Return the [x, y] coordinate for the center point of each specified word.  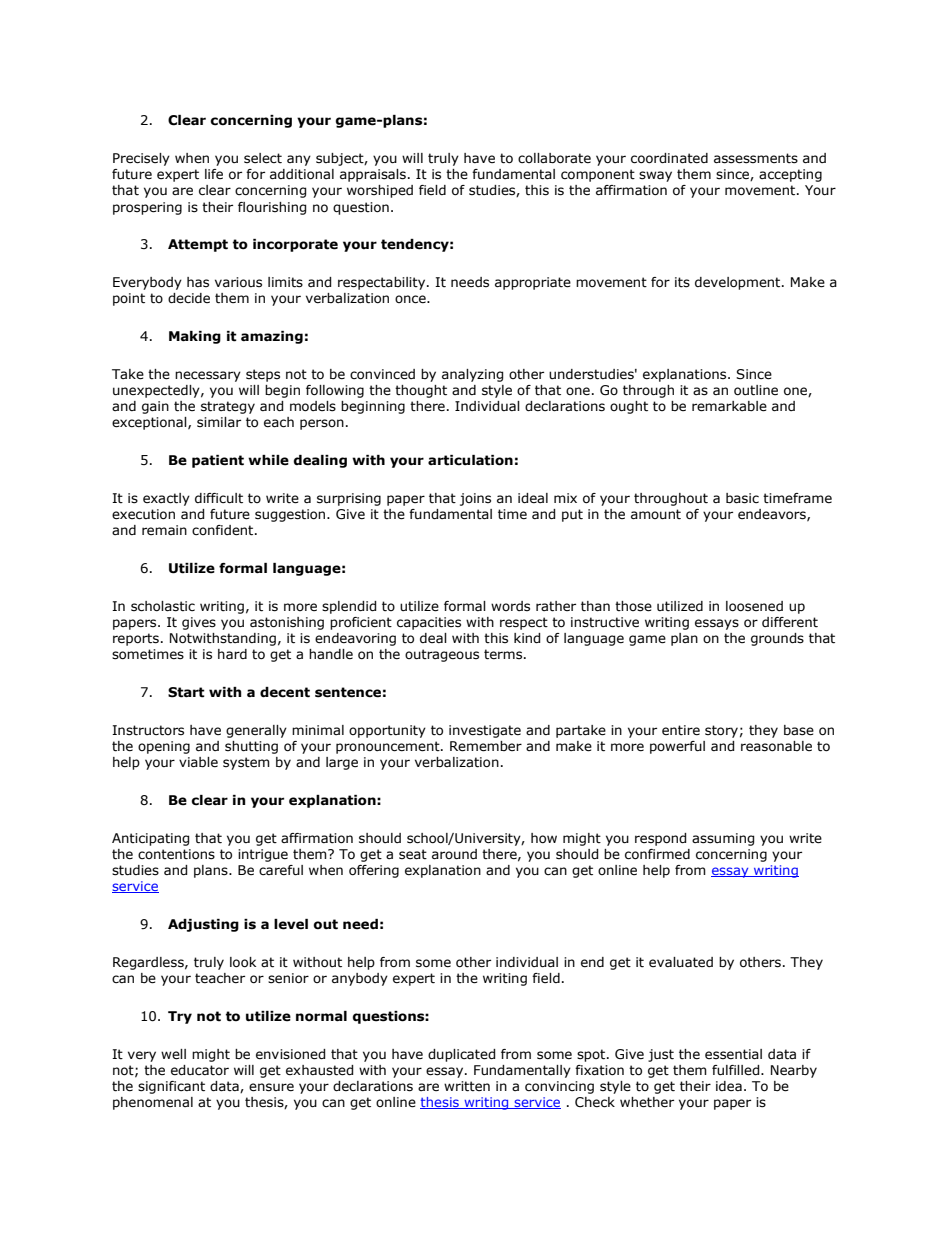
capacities [429, 623]
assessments [756, 158]
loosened [754, 606]
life [214, 174]
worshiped [380, 191]
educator [200, 1070]
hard [232, 654]
